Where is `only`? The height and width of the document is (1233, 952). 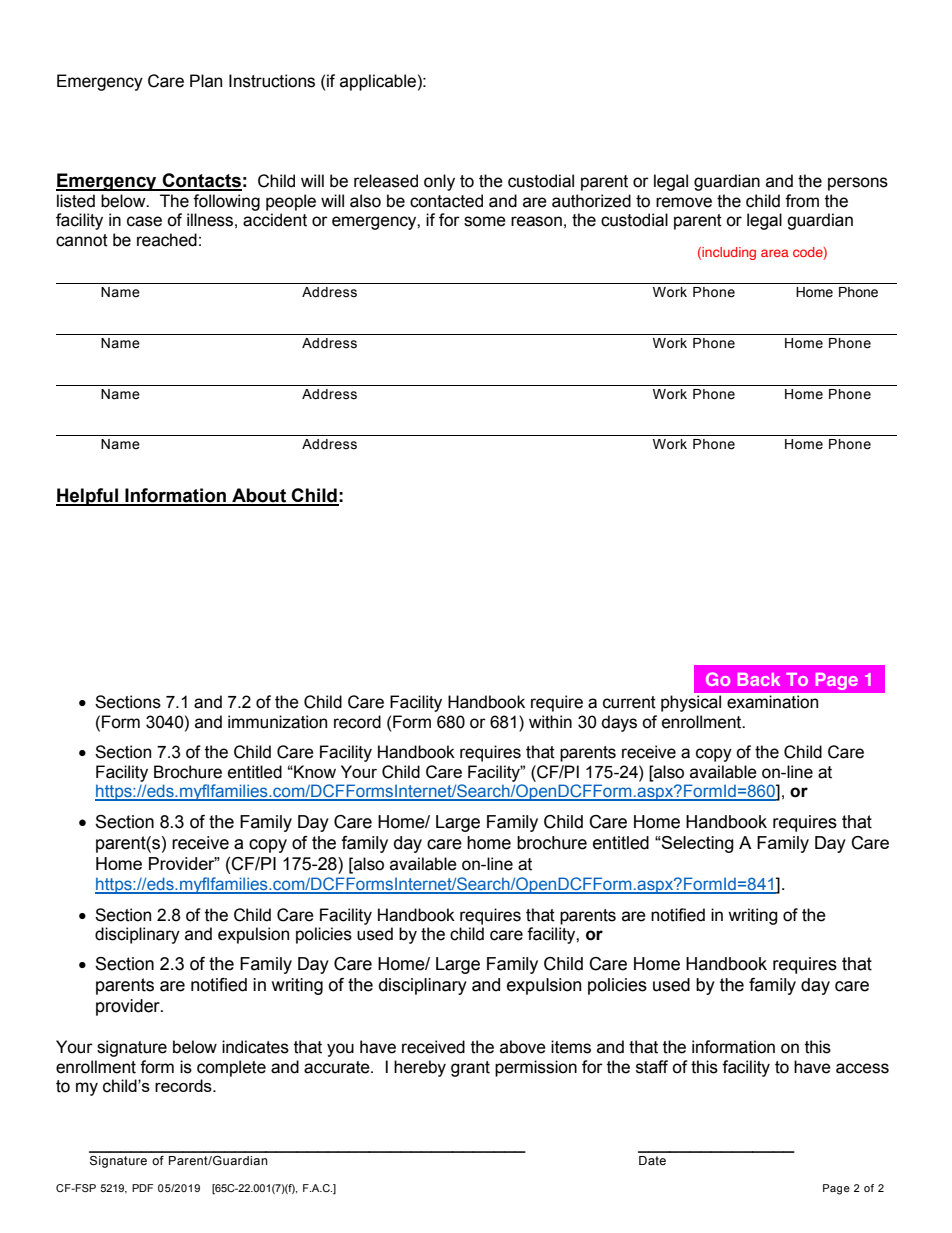 only is located at coordinates (439, 182).
